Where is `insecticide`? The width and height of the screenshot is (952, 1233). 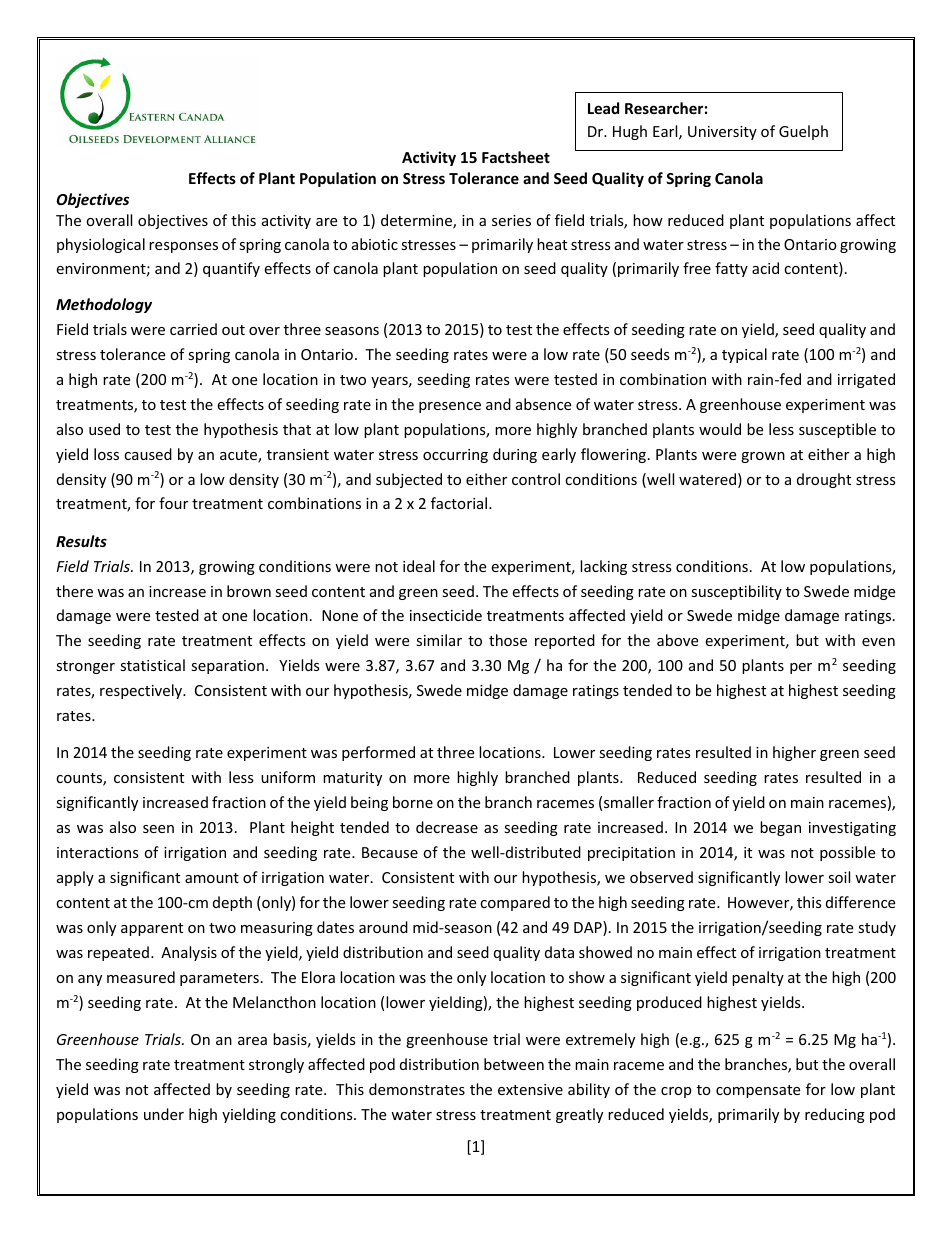
insecticide is located at coordinates (446, 615).
